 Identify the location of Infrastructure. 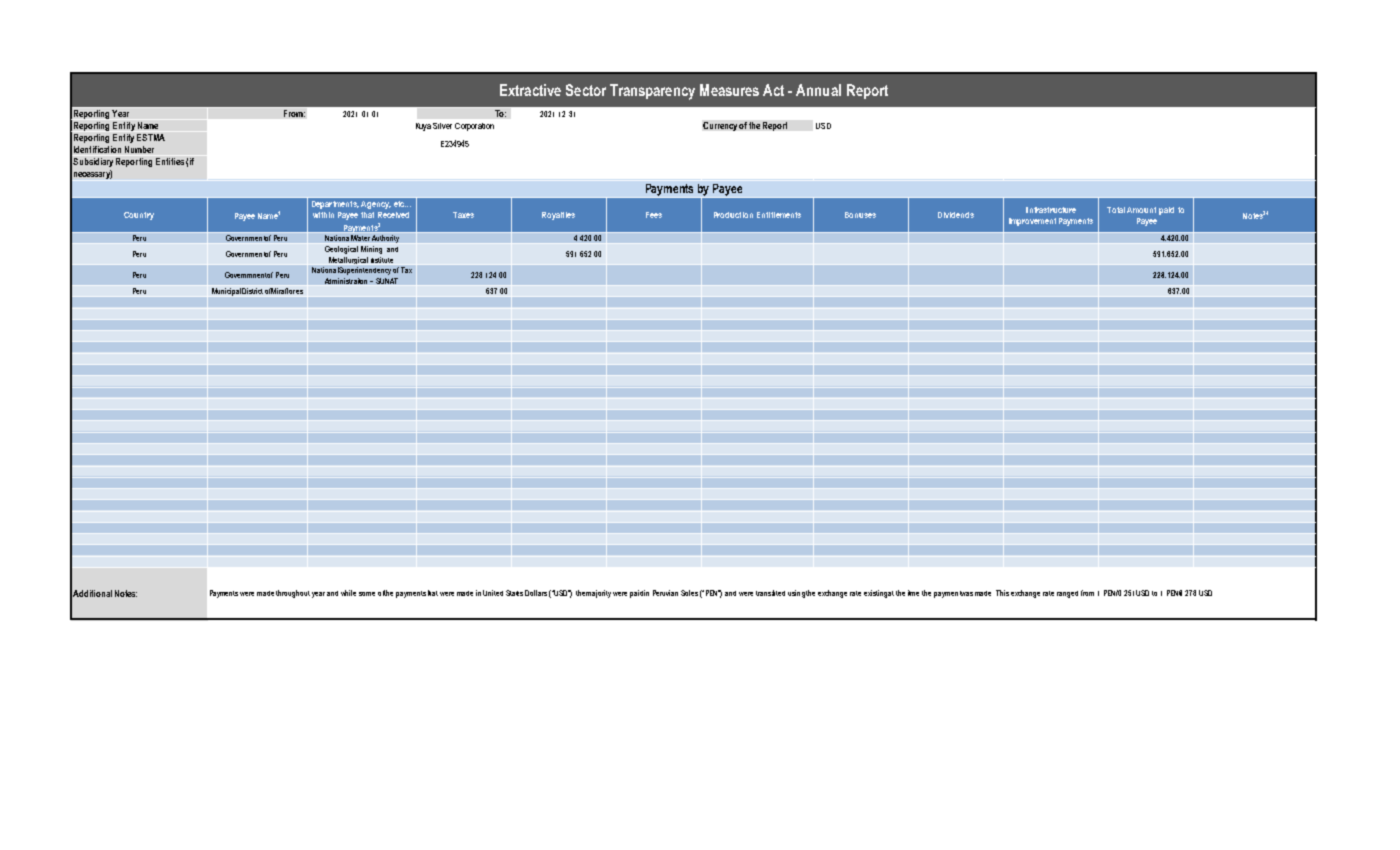
(1051, 210).
